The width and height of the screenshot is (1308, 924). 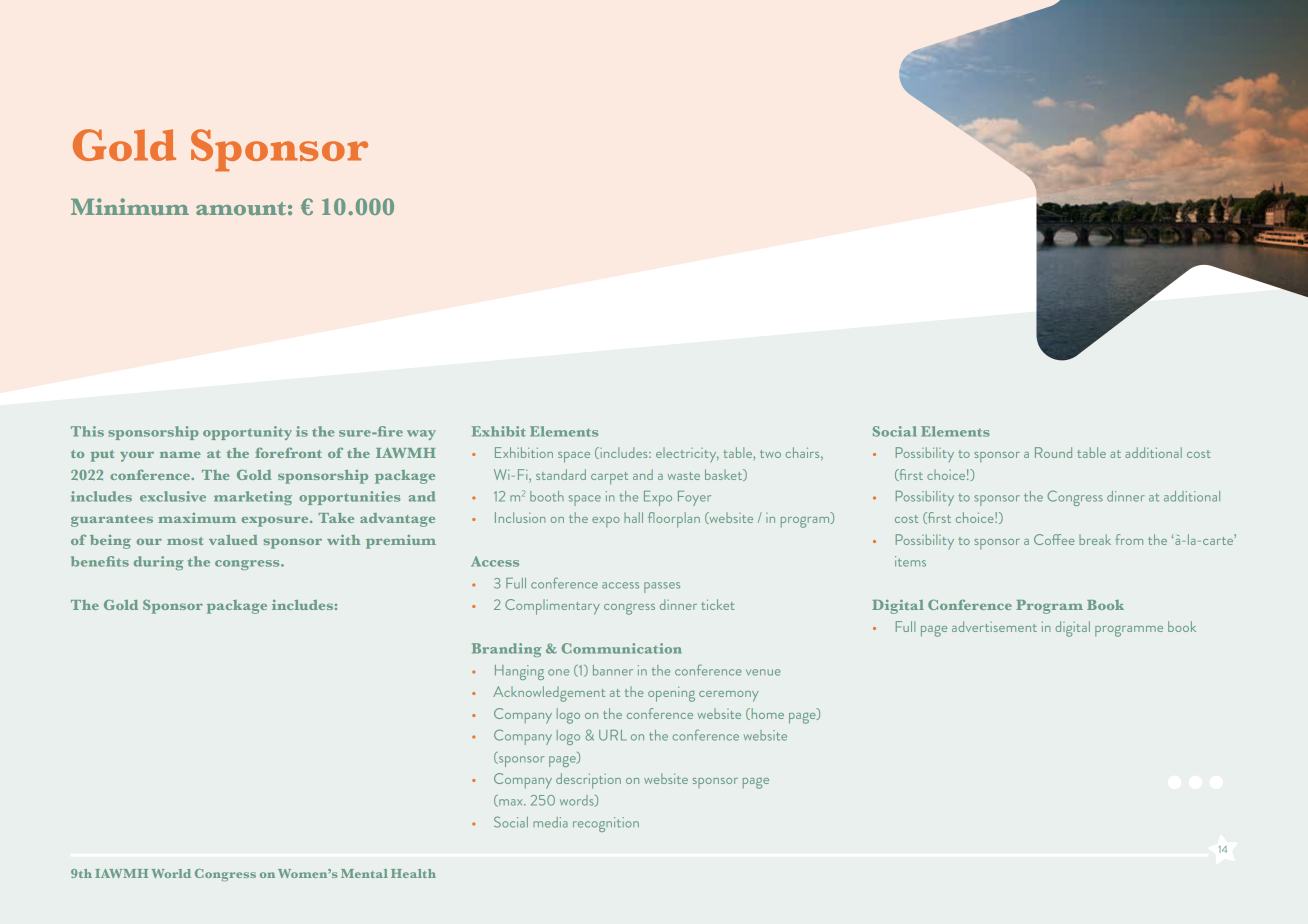 What do you see at coordinates (130, 206) in the screenshot?
I see `Minimum` at bounding box center [130, 206].
